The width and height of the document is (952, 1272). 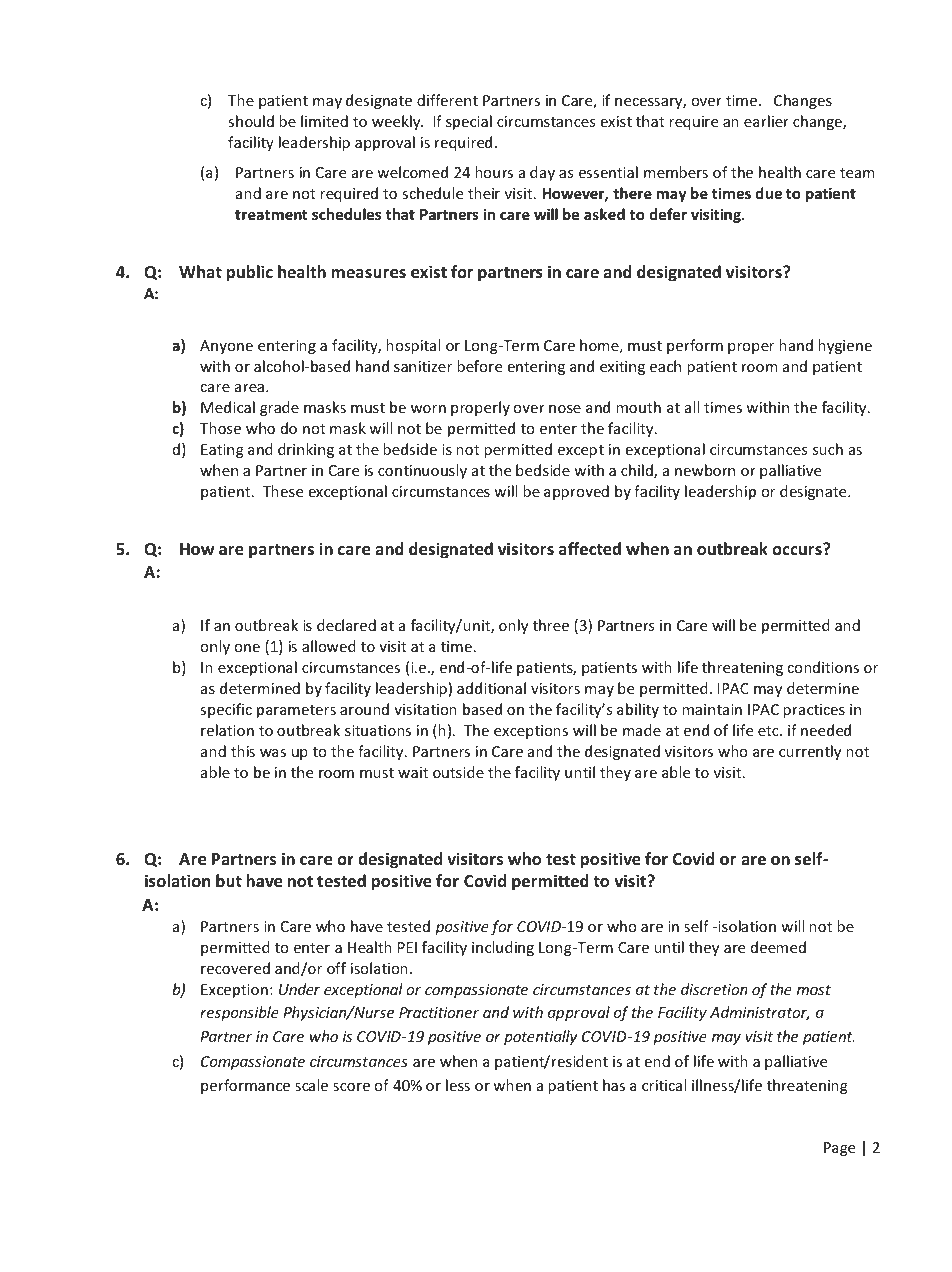 I want to click on less, so click(x=458, y=1085).
